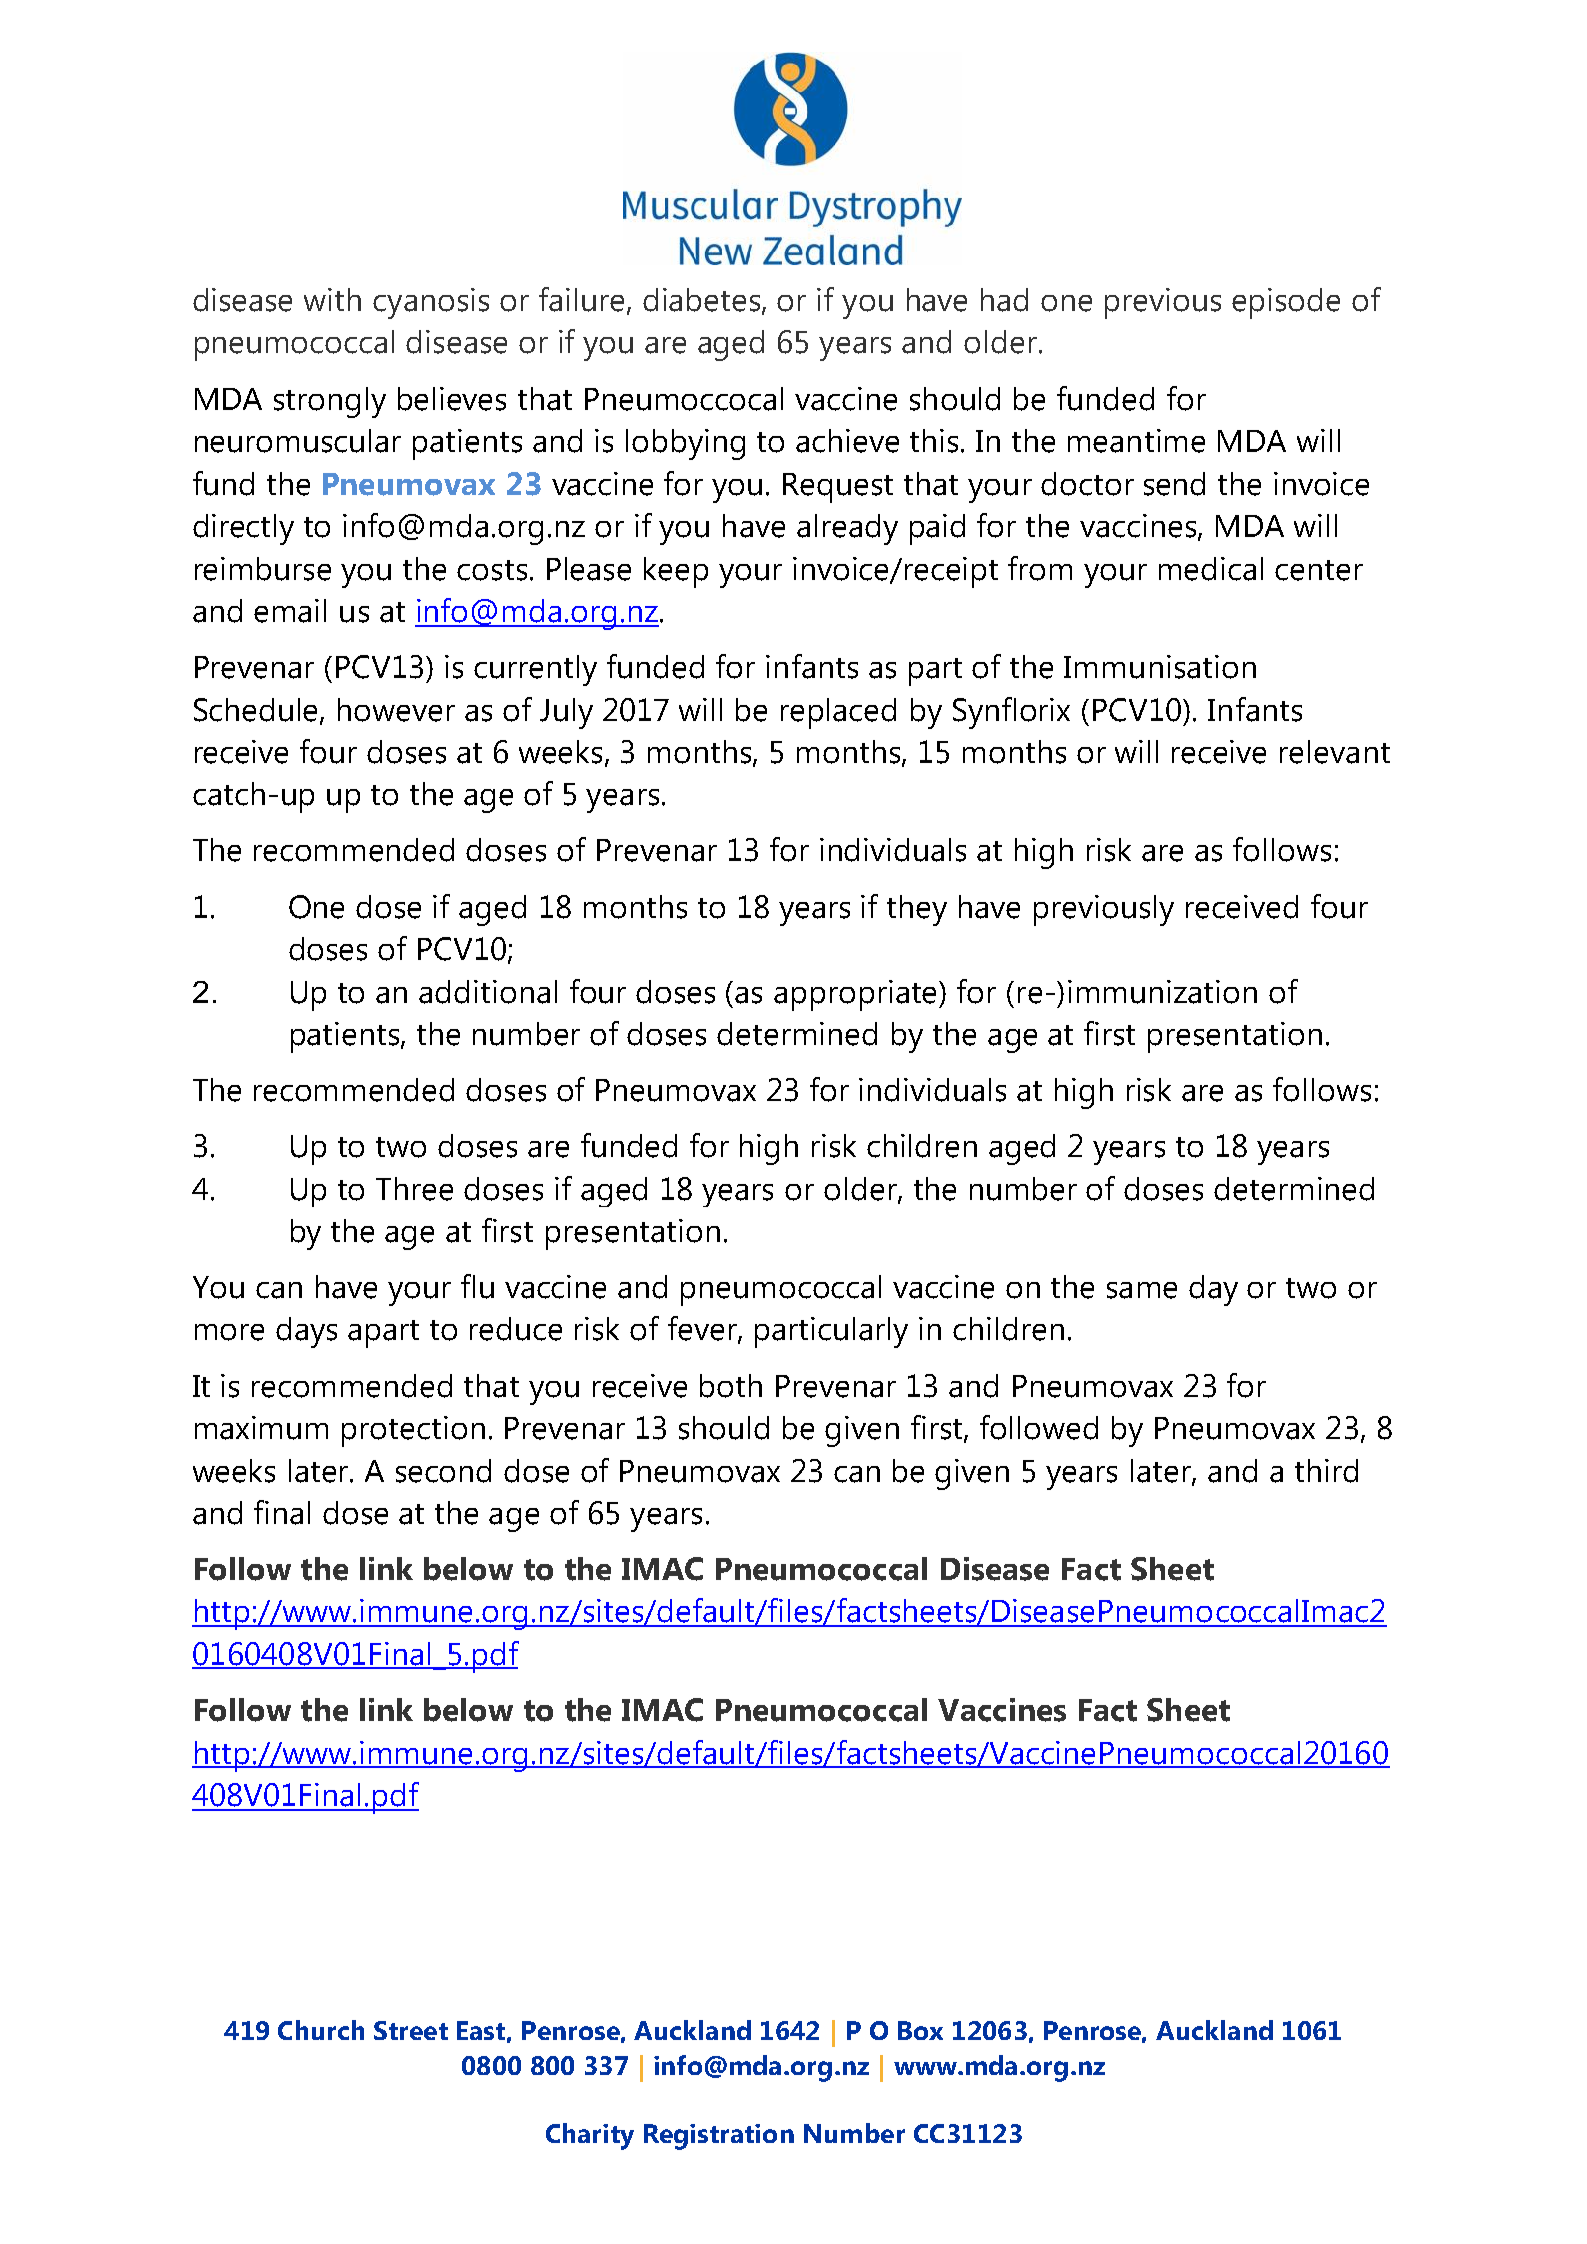  What do you see at coordinates (701, 300) in the screenshot?
I see `diabetes` at bounding box center [701, 300].
